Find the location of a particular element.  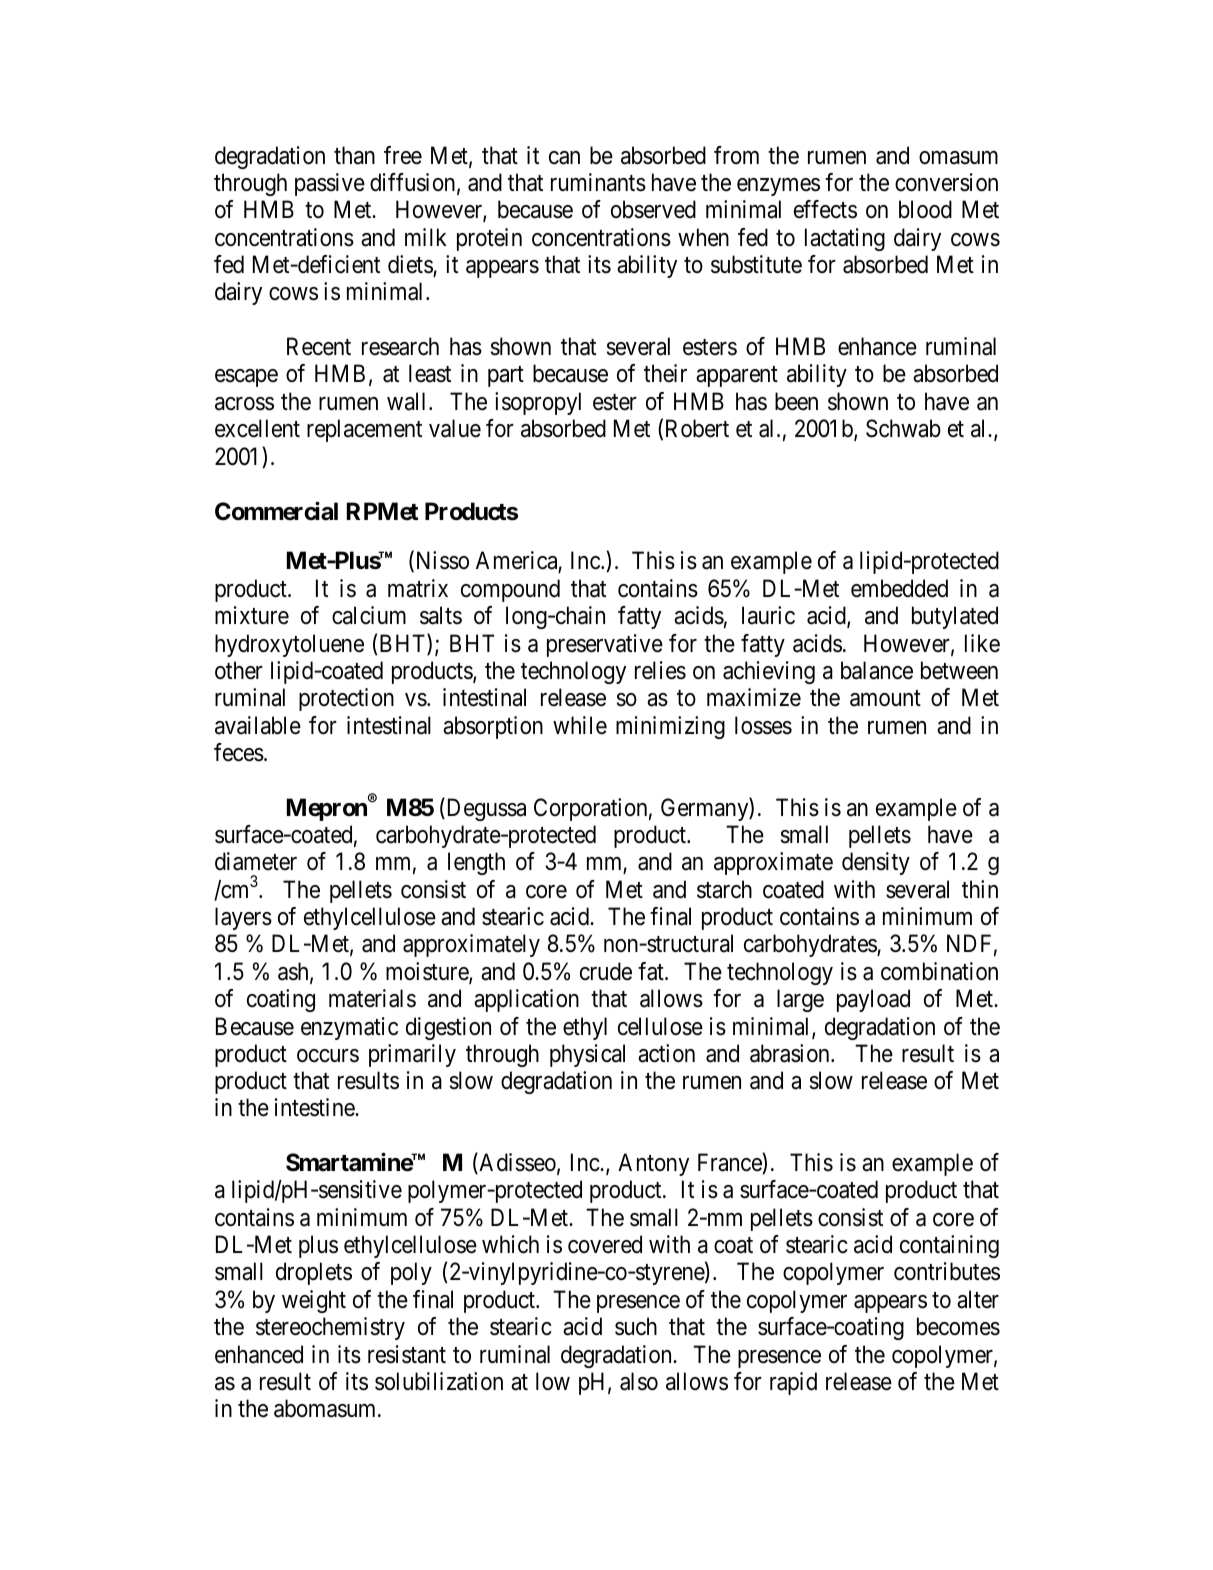

protection is located at coordinates (346, 699).
